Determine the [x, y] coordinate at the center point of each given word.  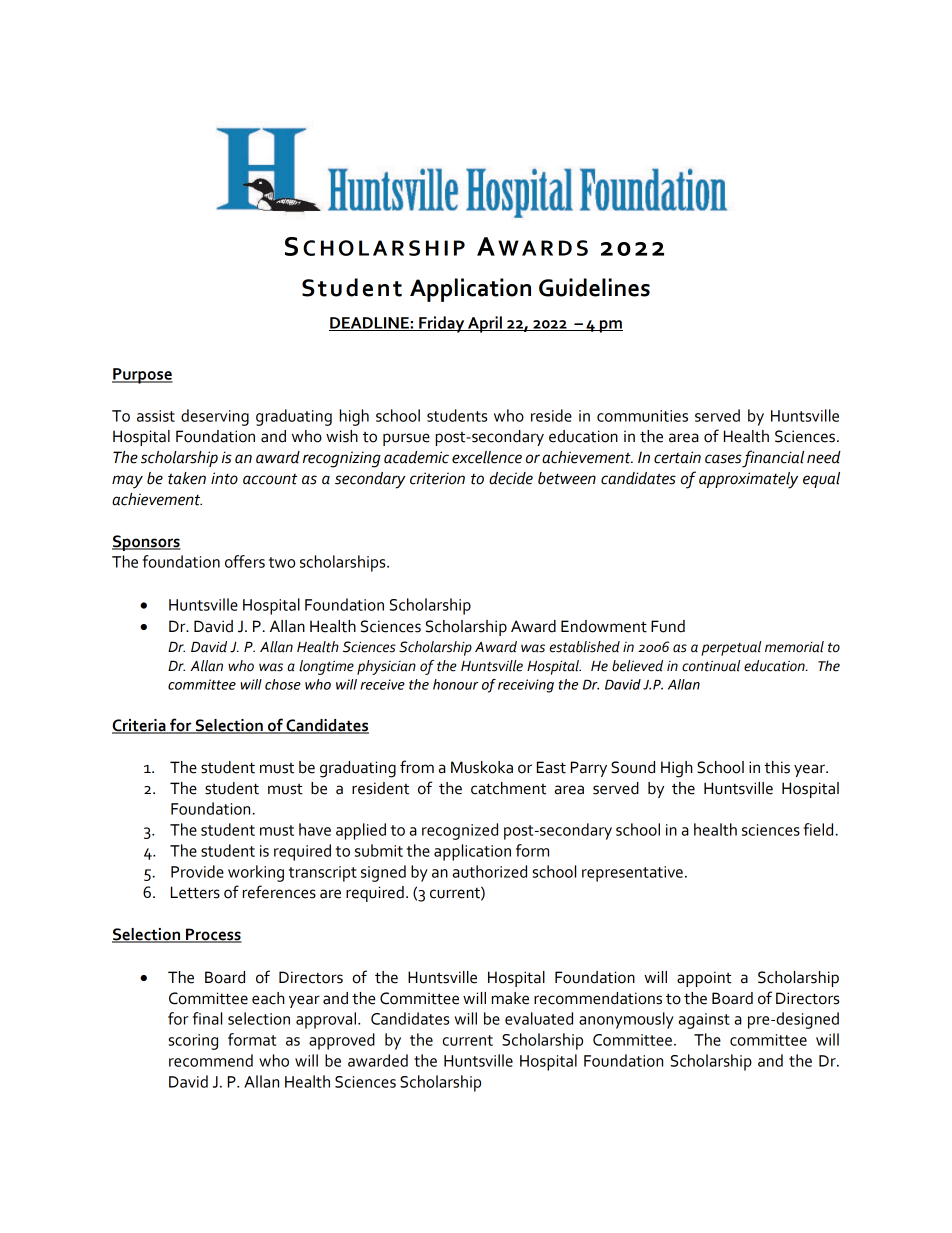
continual [711, 666]
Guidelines [594, 287]
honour [455, 684]
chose [283, 684]
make [510, 998]
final [207, 1018]
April [485, 324]
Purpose [142, 376]
